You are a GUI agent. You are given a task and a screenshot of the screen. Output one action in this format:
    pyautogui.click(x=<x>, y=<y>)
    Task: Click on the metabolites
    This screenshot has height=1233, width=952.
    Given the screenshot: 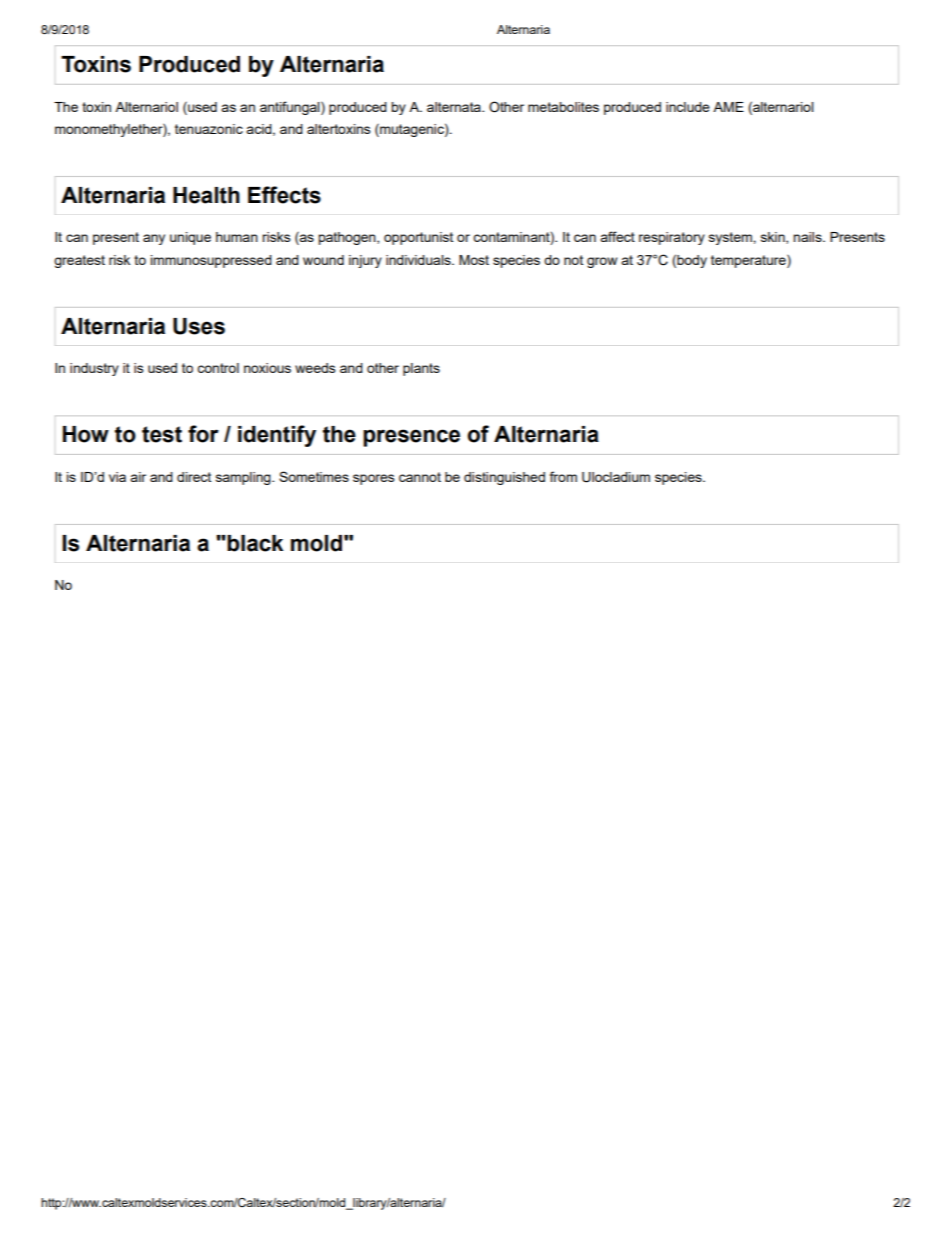 What is the action you would take?
    pyautogui.click(x=563, y=107)
